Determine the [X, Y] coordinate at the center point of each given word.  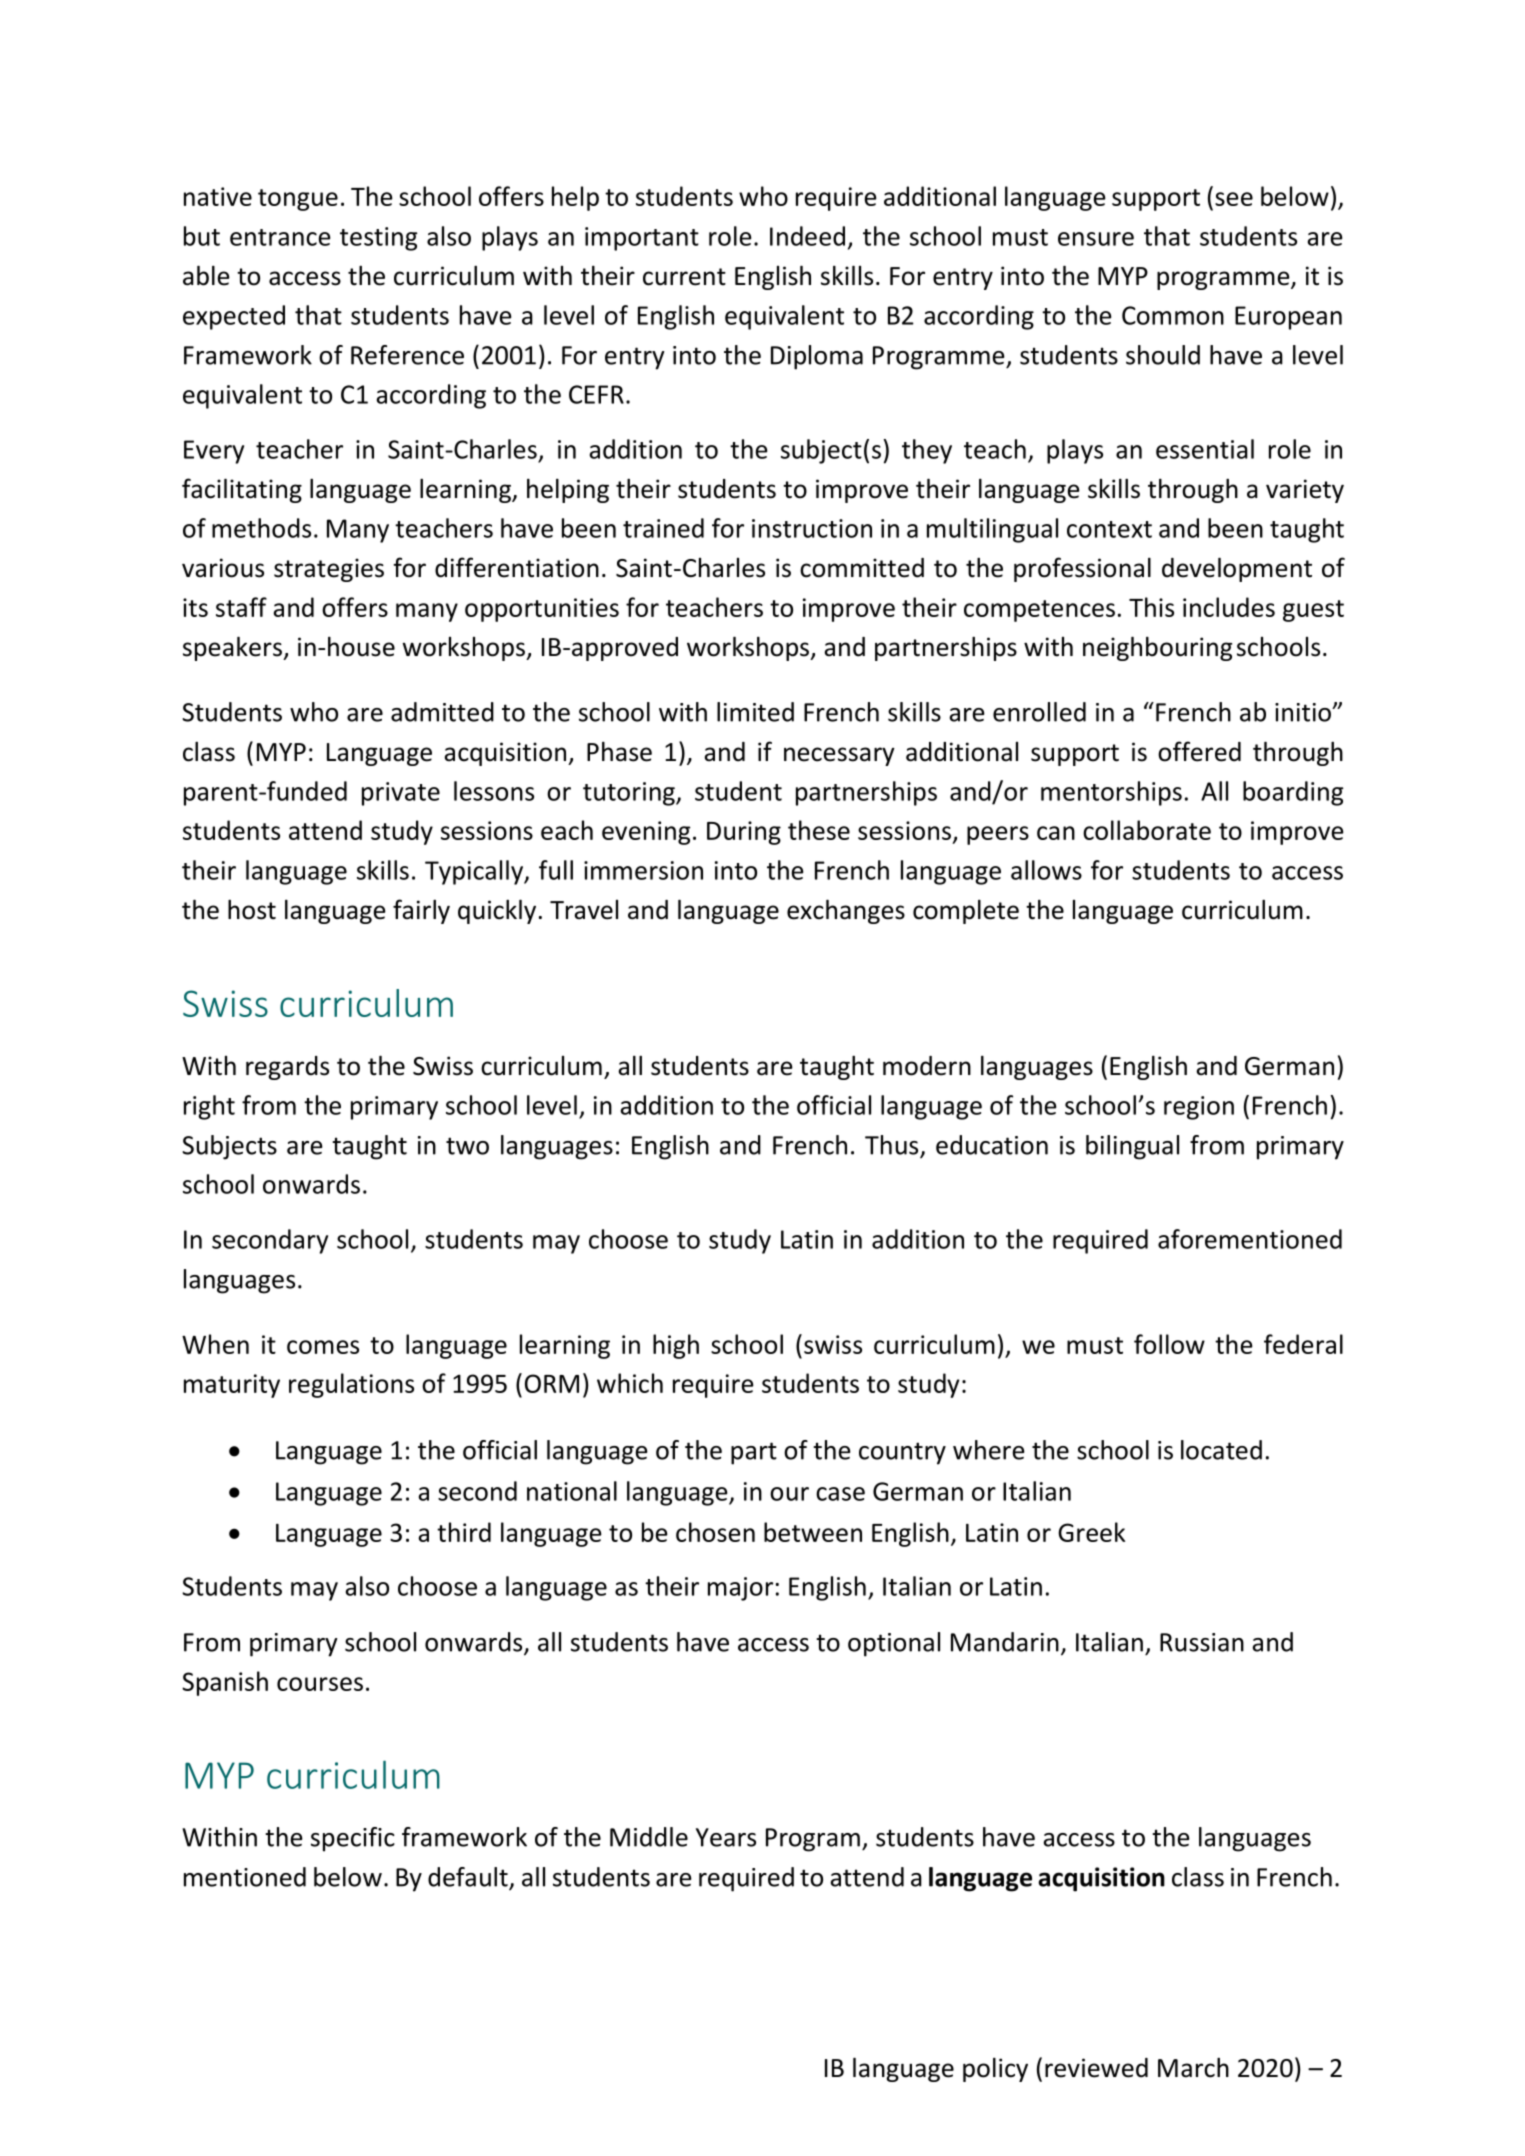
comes [323, 1347]
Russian [1202, 1642]
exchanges [846, 911]
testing [379, 239]
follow [1169, 1344]
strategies [329, 570]
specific [353, 1839]
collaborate [1147, 830]
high [676, 1346]
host [252, 909]
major [740, 1589]
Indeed [807, 236]
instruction [812, 528]
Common [1173, 315]
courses [320, 1684]
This [1151, 607]
